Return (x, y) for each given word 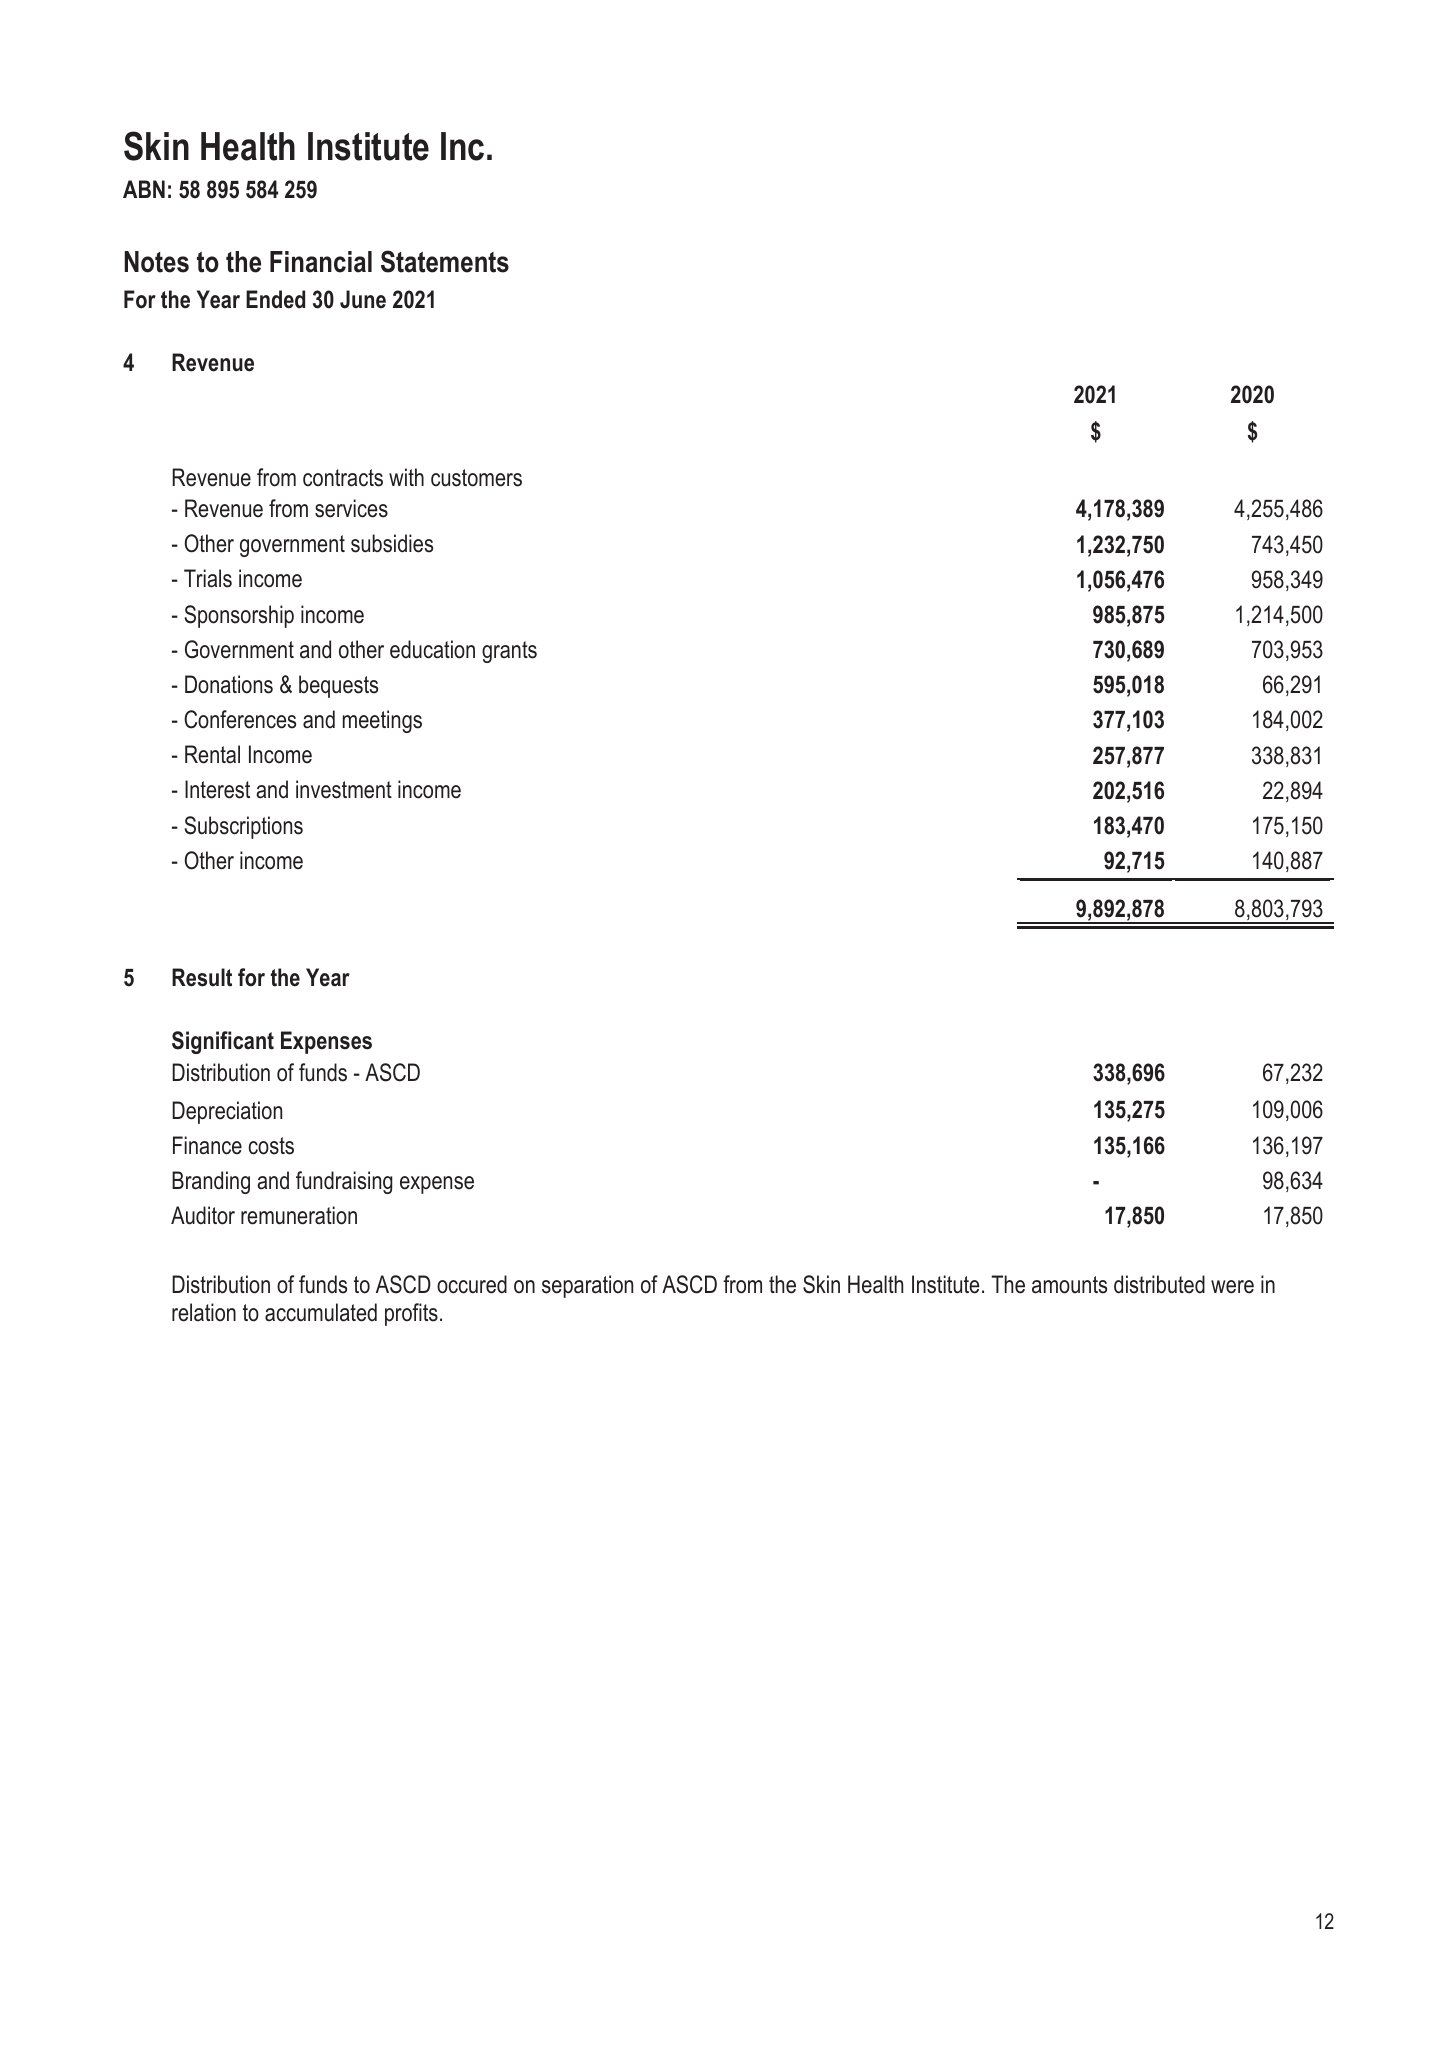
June (363, 299)
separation (587, 1286)
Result (202, 977)
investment (344, 789)
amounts (1069, 1285)
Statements (445, 261)
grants (509, 652)
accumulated (321, 1312)
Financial (321, 262)
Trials (208, 578)
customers (476, 478)
